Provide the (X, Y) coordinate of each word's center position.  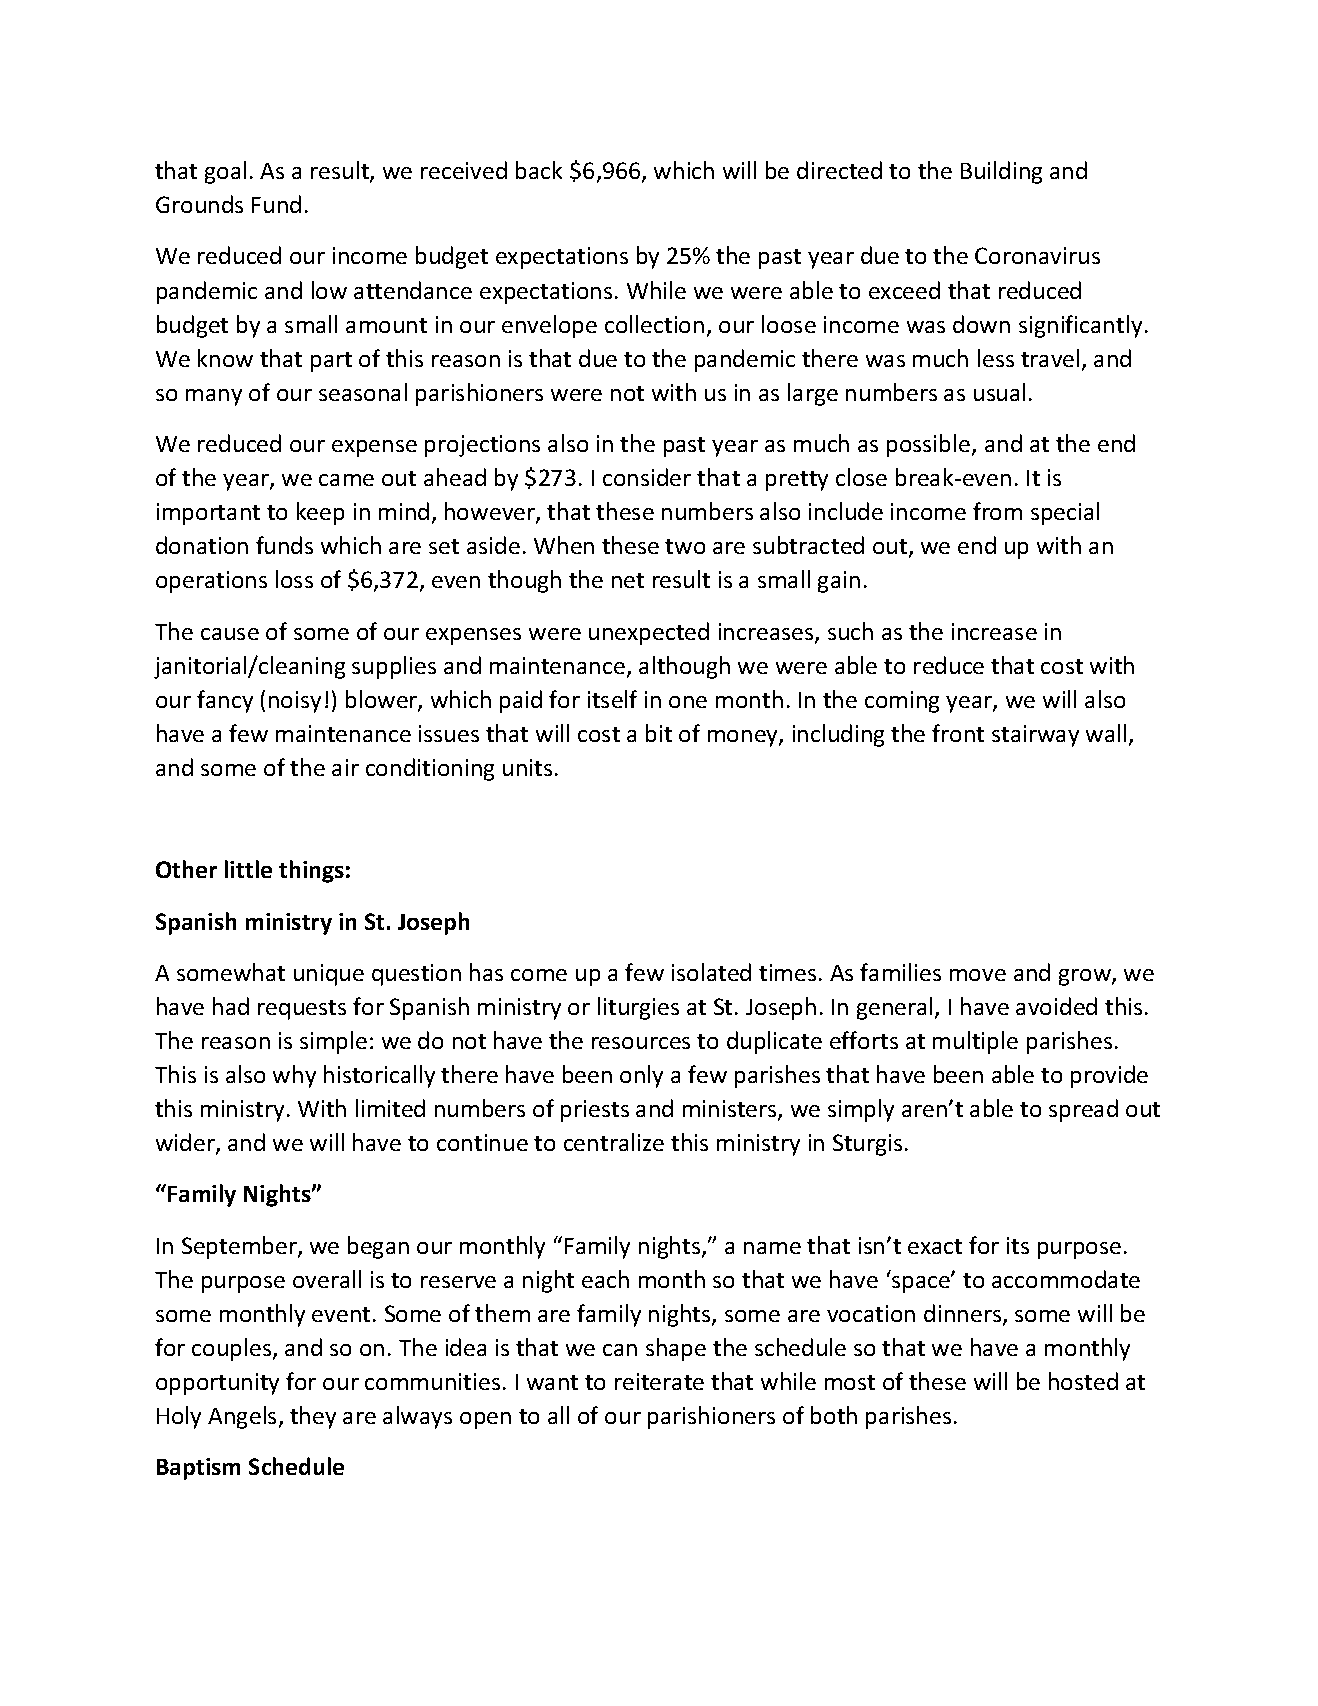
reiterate (659, 1381)
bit (659, 733)
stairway (1035, 736)
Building (1001, 172)
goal (225, 172)
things (311, 871)
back (539, 170)
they (313, 1417)
